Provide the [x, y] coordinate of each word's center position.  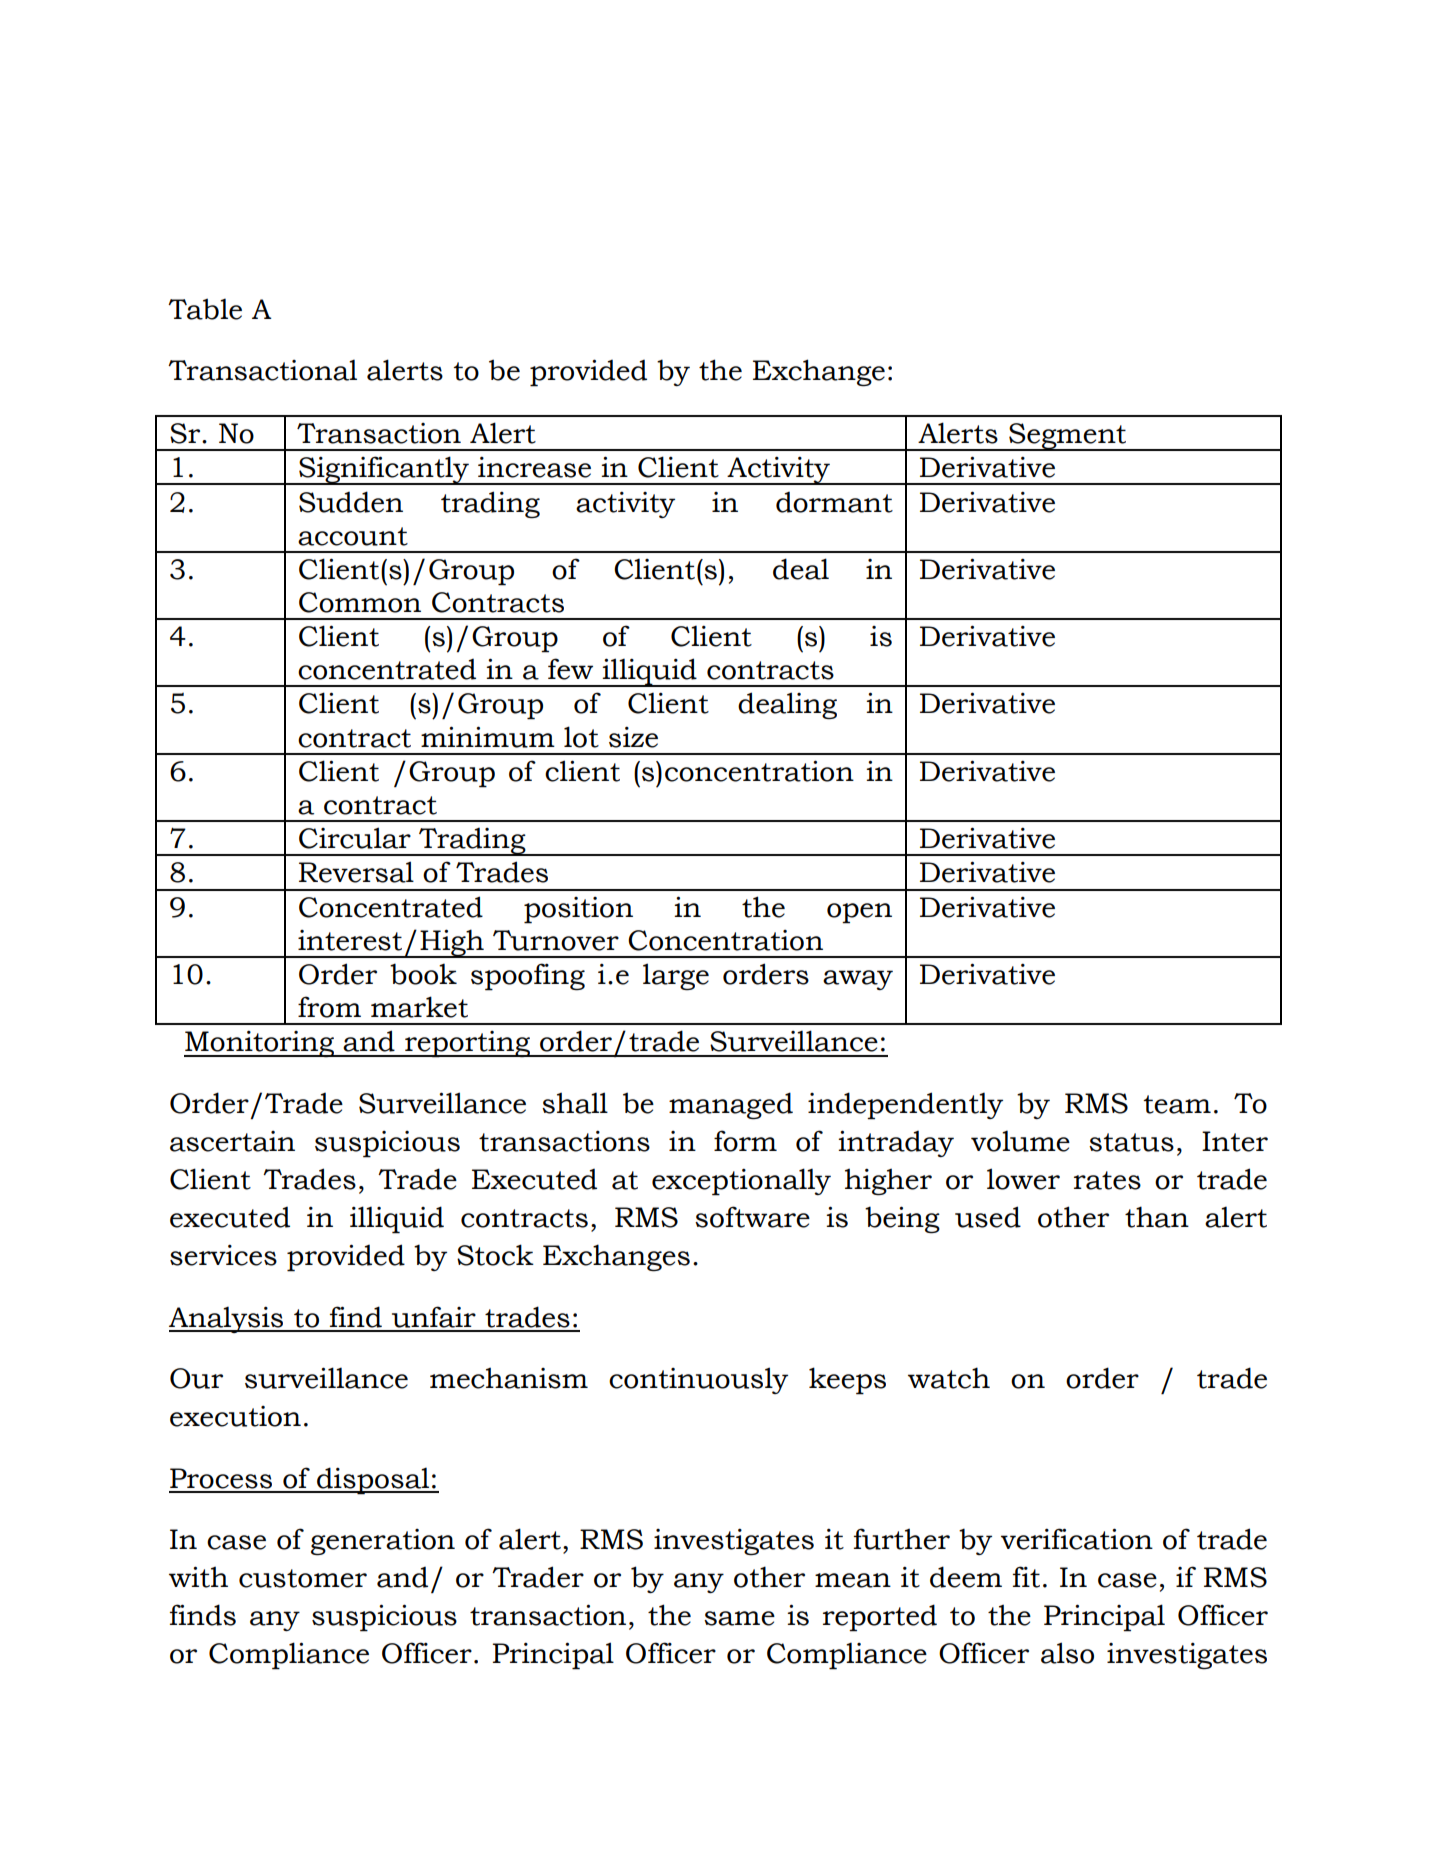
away [858, 980]
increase [534, 467]
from [329, 1007]
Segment [1068, 437]
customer [303, 1578]
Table [205, 309]
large [676, 976]
